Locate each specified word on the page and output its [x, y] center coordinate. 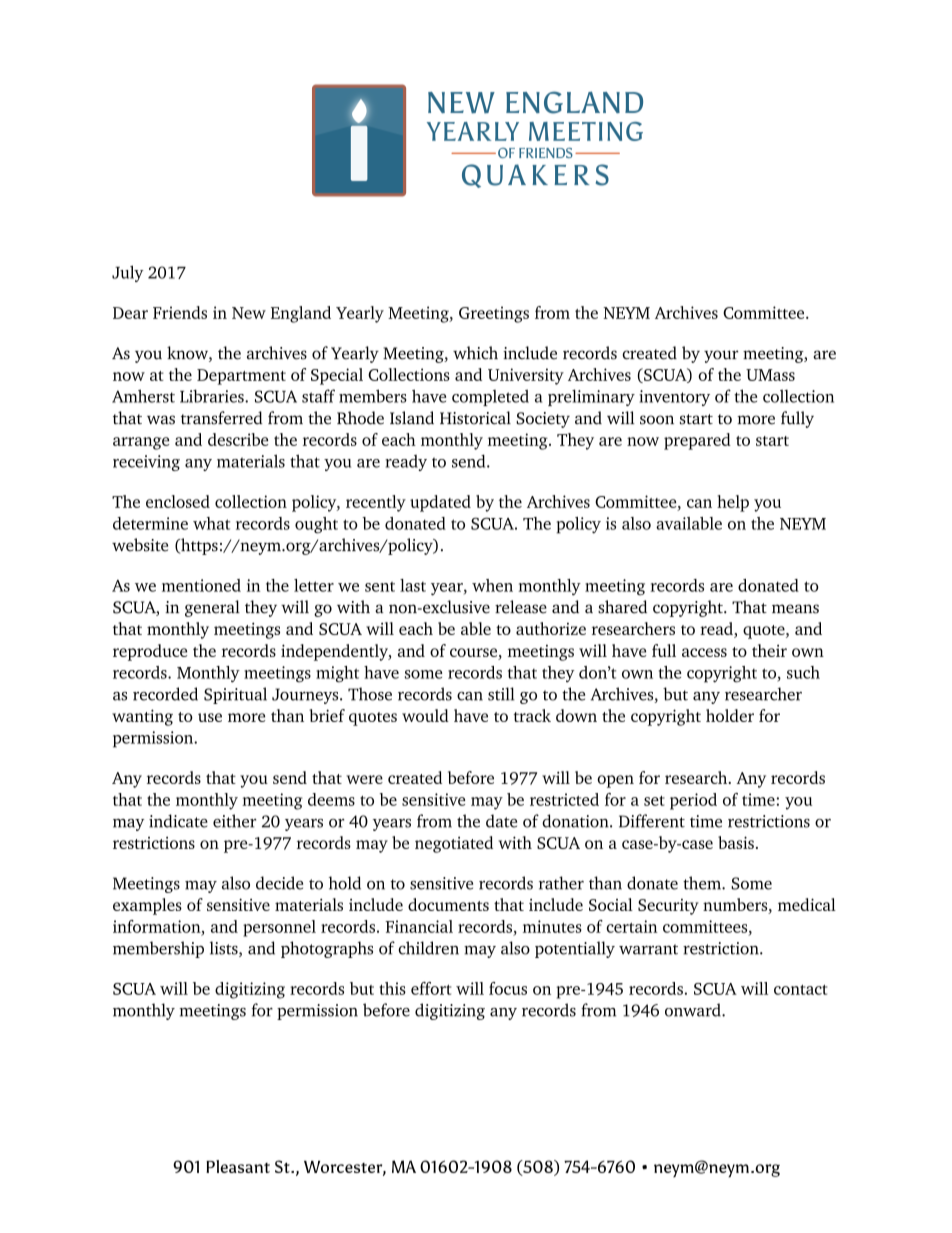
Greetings [494, 314]
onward [694, 1010]
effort [431, 988]
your [721, 356]
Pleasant [238, 1166]
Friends [180, 312]
